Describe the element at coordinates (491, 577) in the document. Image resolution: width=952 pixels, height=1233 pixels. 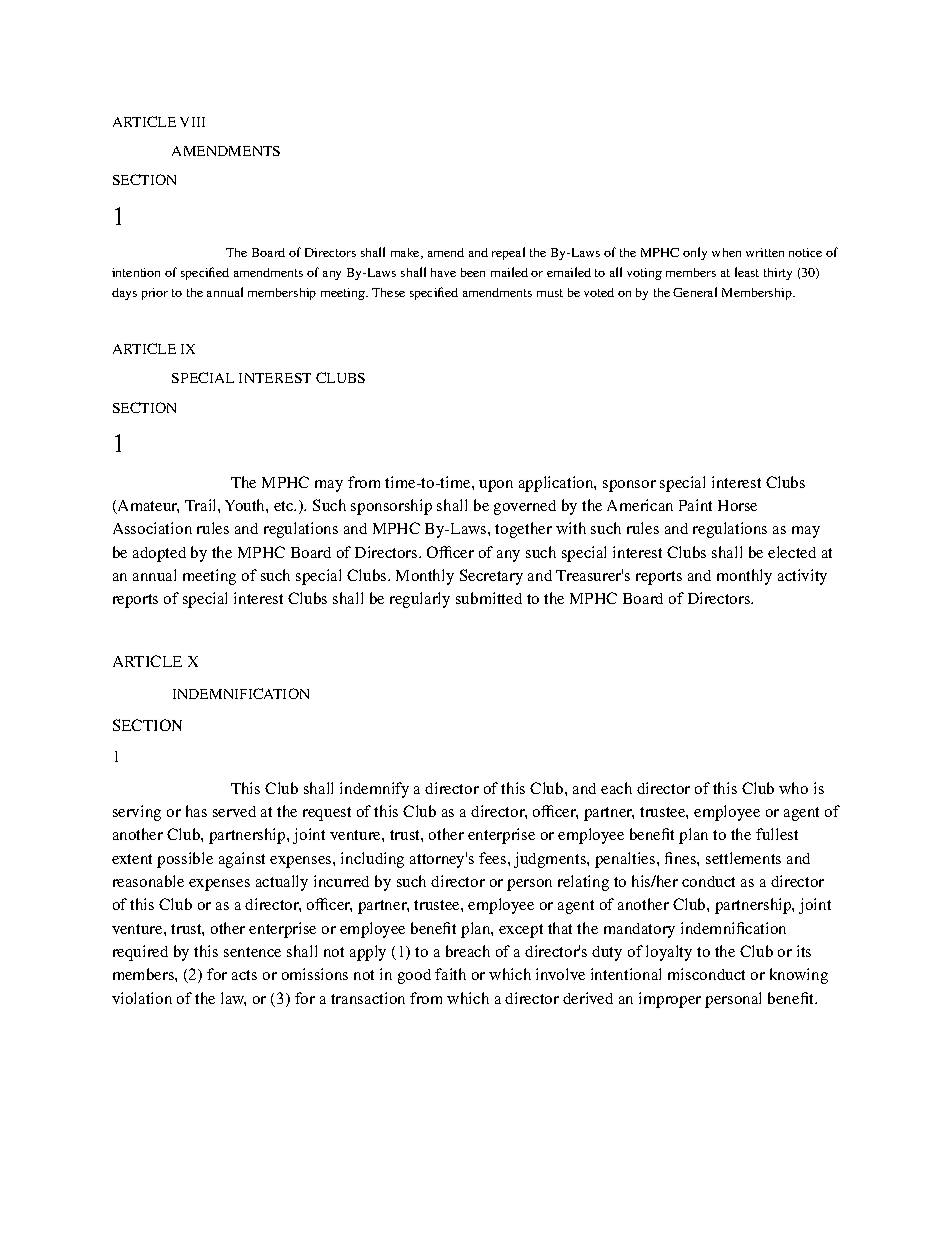
I see `Secretary` at that location.
